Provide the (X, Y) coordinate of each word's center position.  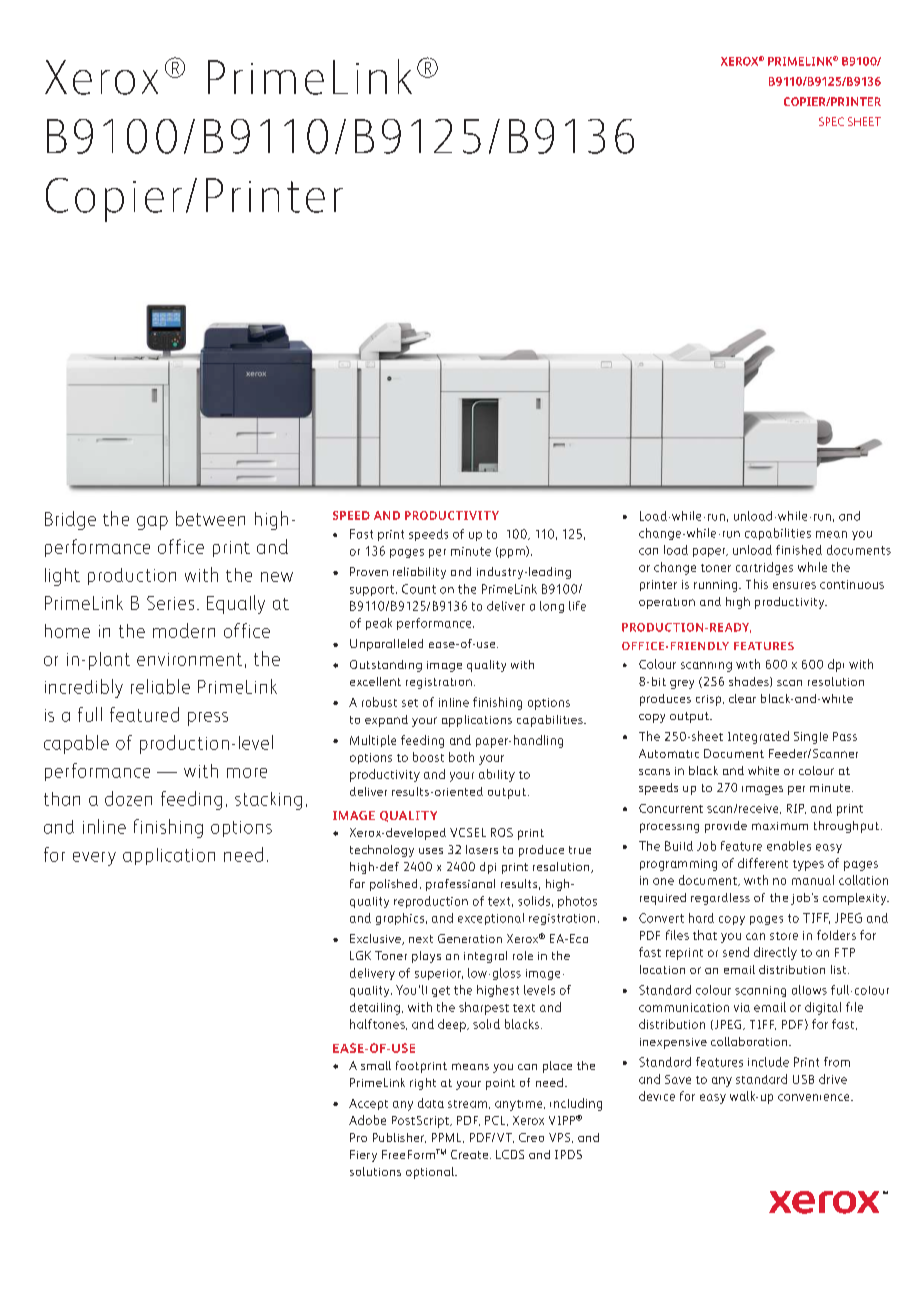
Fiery (363, 1156)
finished (799, 550)
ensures (794, 585)
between (210, 518)
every (94, 859)
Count (419, 589)
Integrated (758, 737)
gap (152, 523)
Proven (369, 571)
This (757, 584)
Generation (470, 938)
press (208, 719)
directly (775, 953)
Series (170, 603)
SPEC (831, 121)
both (461, 757)
